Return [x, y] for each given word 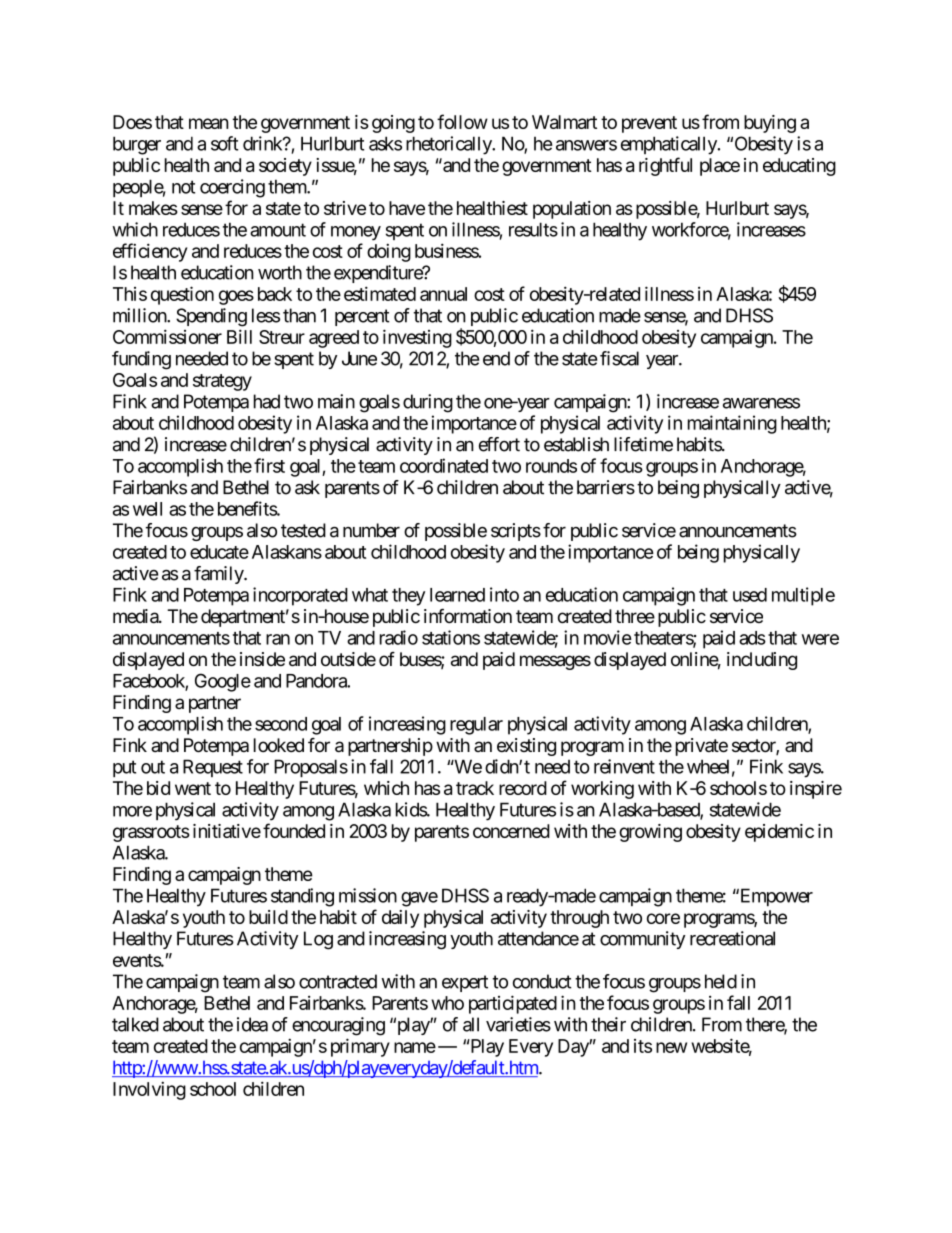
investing [417, 338]
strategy [222, 382]
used [750, 595]
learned [457, 595]
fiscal [619, 358]
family [219, 575]
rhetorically [449, 145]
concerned [511, 831]
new [671, 1047]
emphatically [670, 145]
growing [650, 833]
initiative [227, 831]
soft [224, 143]
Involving [149, 1090]
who [447, 1003]
